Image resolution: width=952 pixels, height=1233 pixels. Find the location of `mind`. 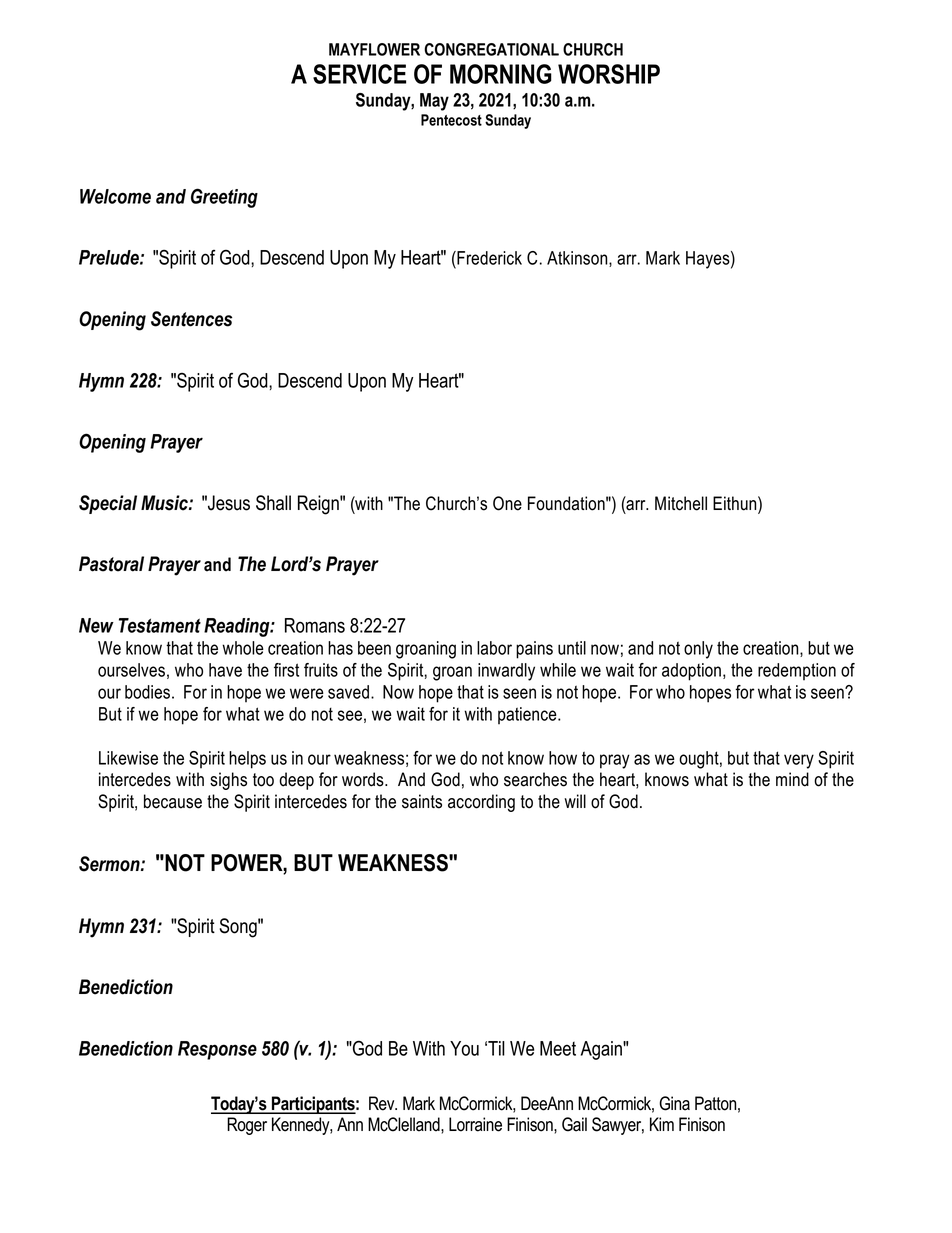

mind is located at coordinates (792, 779).
